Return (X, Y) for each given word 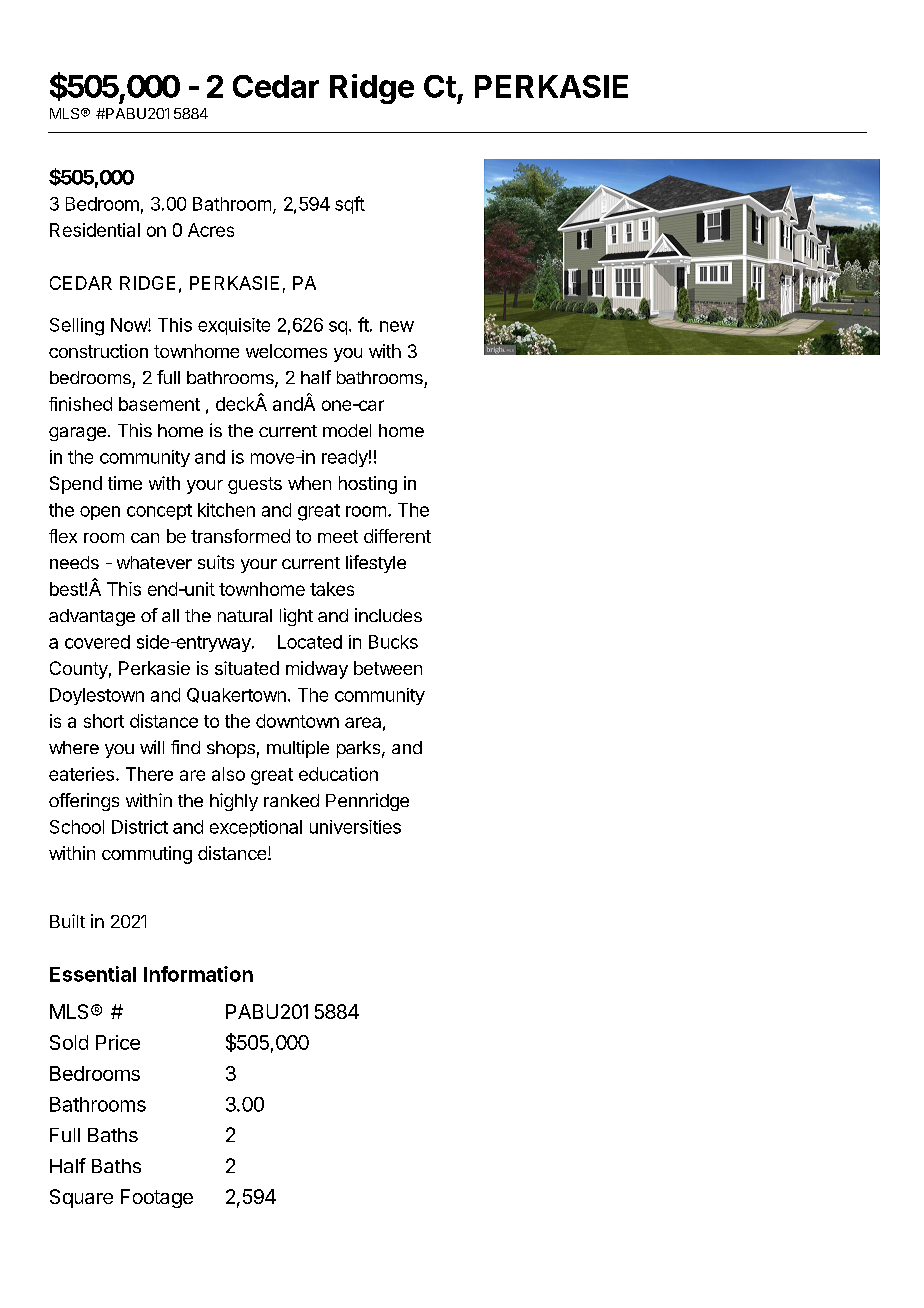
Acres (211, 230)
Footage (157, 1198)
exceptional (256, 828)
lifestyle (376, 564)
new (397, 326)
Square (81, 1198)
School (77, 827)
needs (74, 562)
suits (216, 562)
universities (355, 827)
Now (130, 325)
